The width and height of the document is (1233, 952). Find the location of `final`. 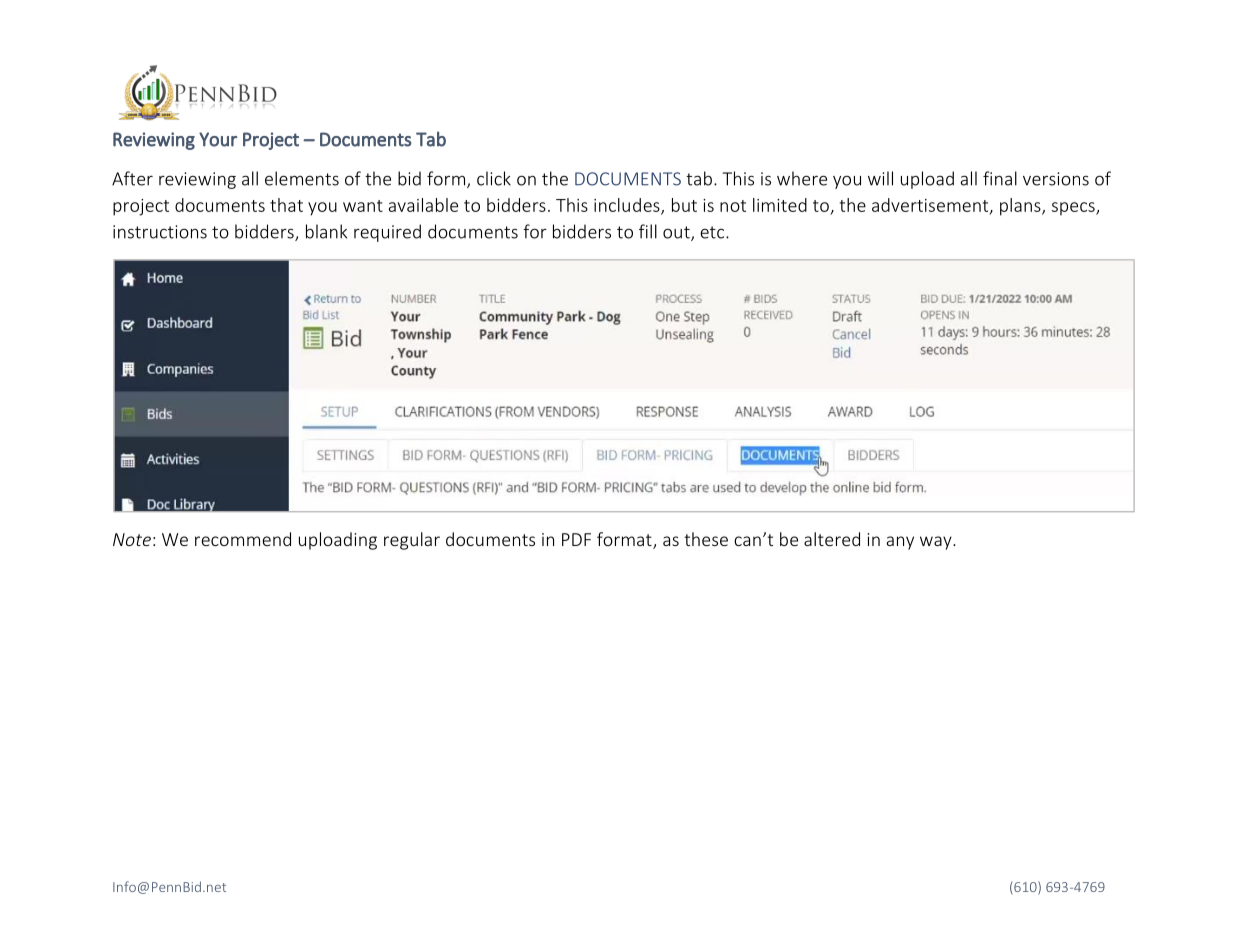

final is located at coordinates (1000, 178).
